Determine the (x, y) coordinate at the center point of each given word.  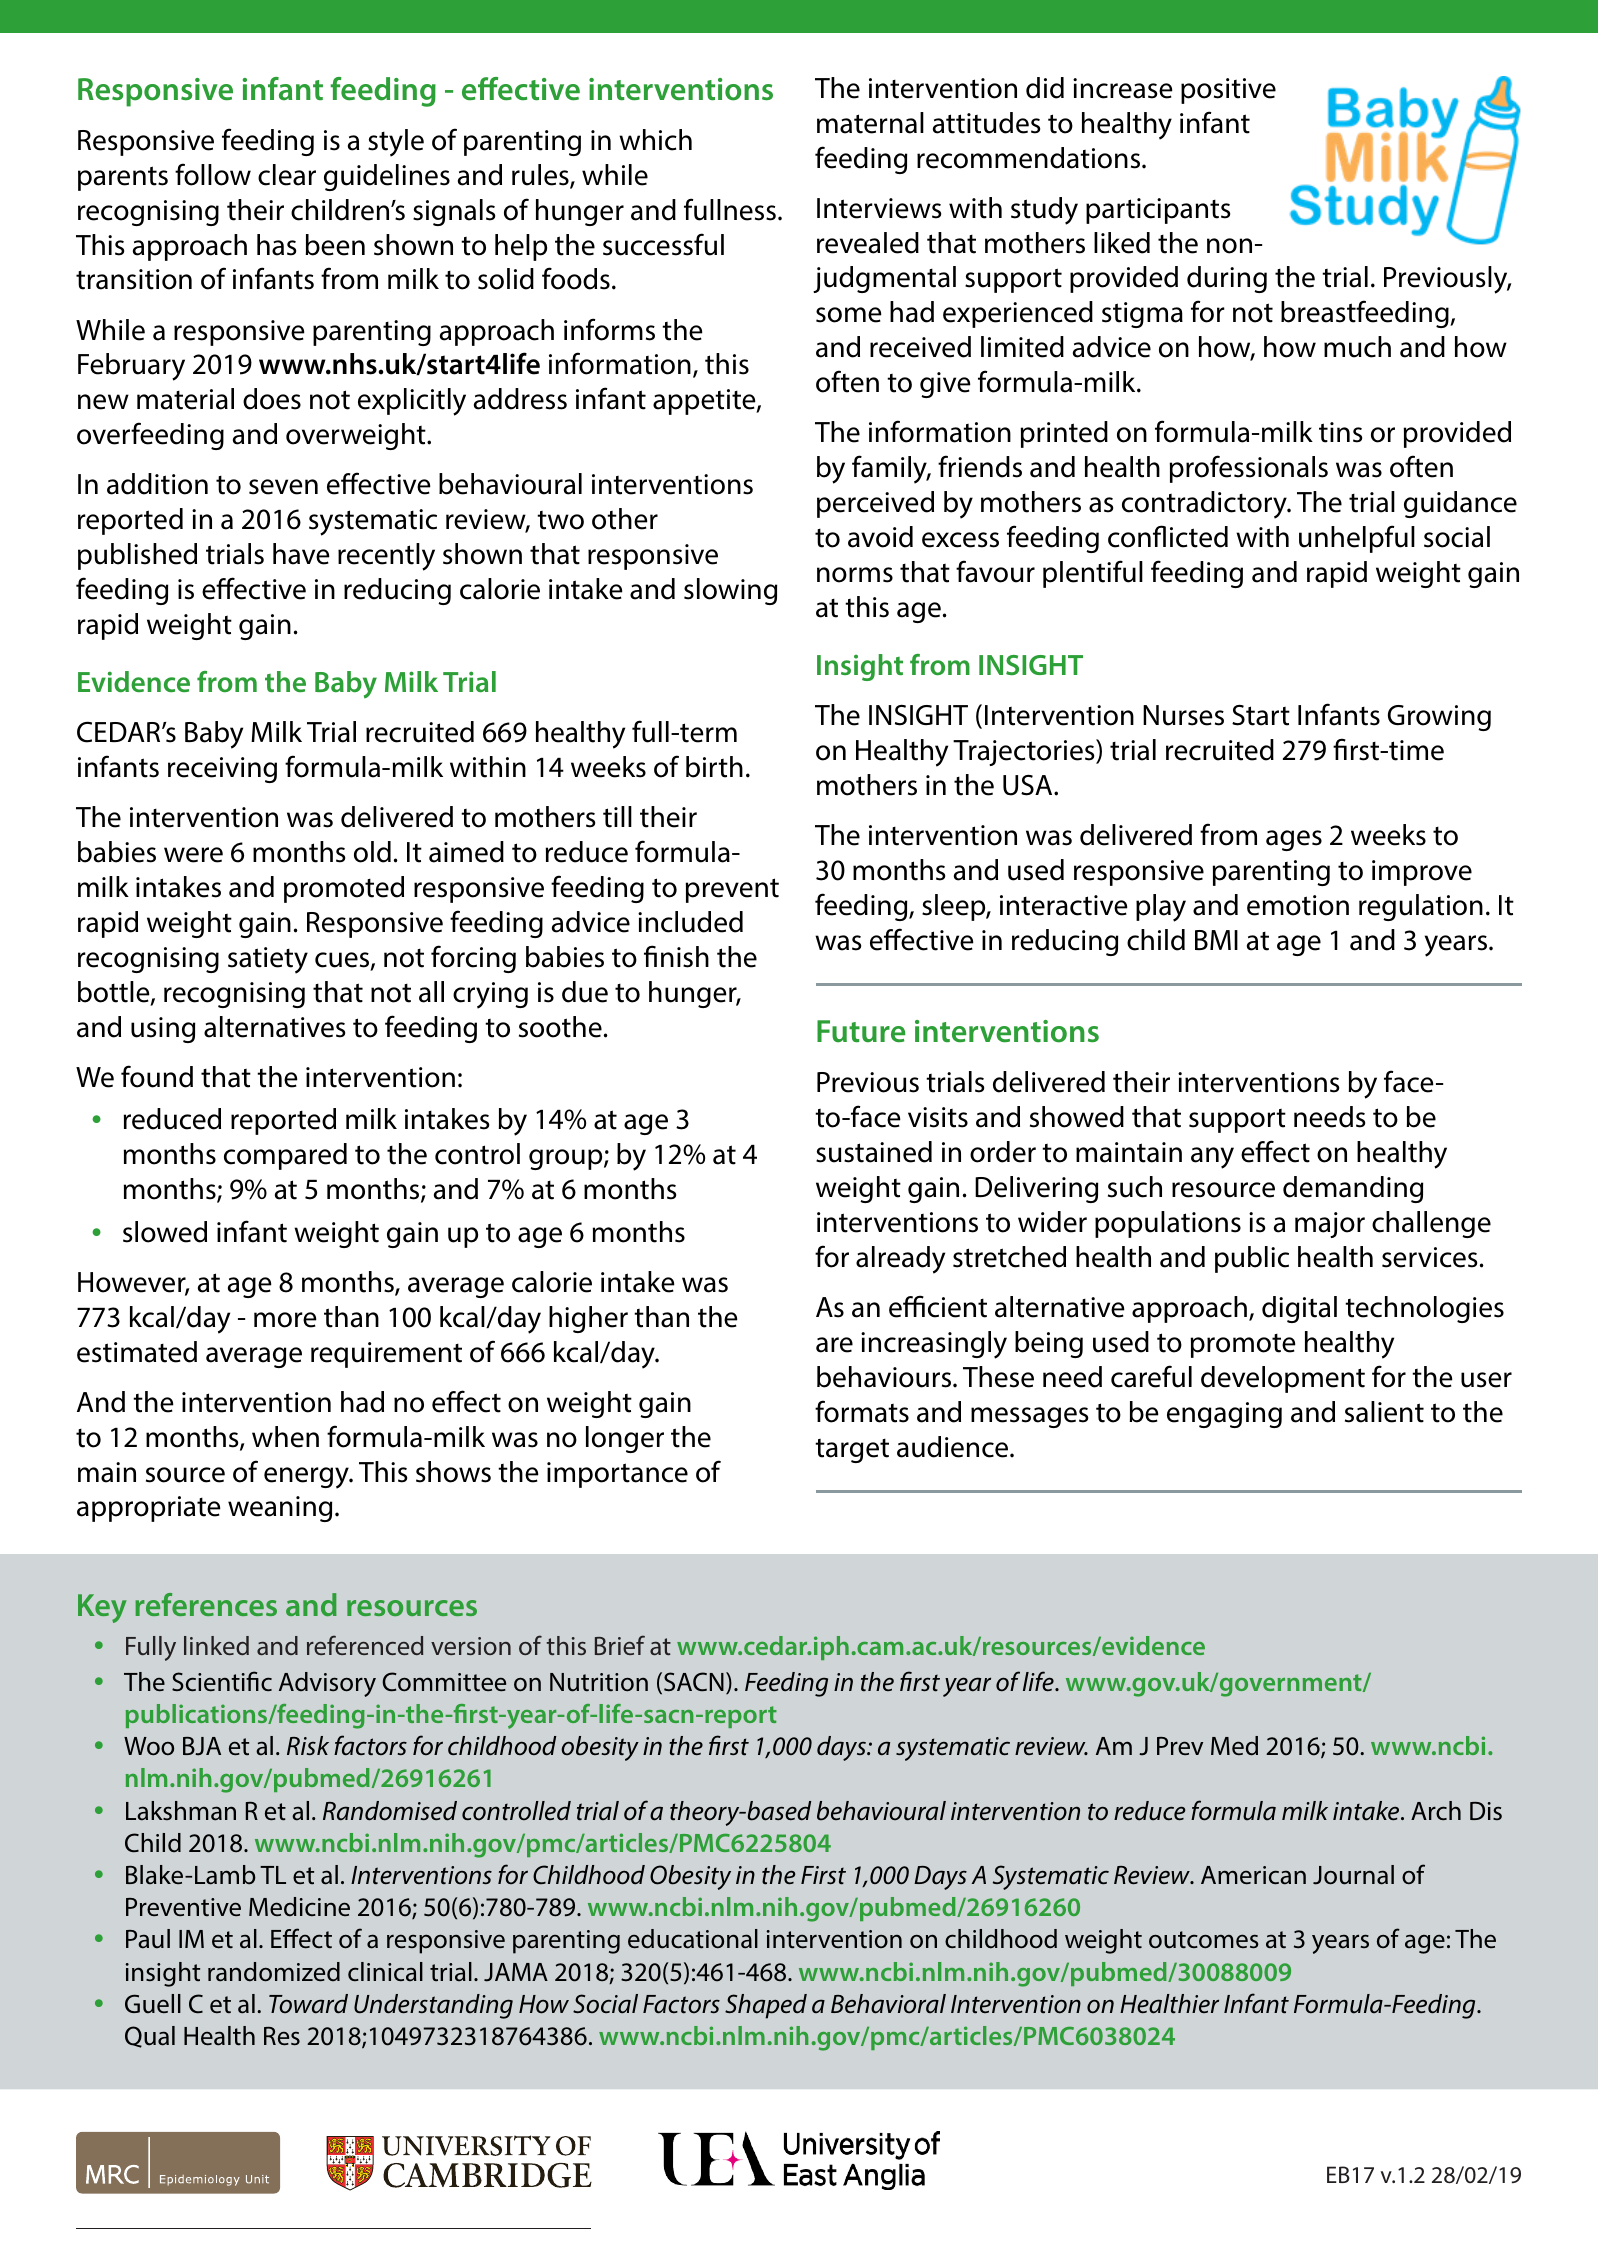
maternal (870, 123)
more (285, 1320)
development (1283, 1379)
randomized (274, 1972)
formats (862, 1411)
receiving (222, 770)
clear (287, 175)
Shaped (766, 2006)
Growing (1439, 718)
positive (1228, 91)
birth (714, 767)
